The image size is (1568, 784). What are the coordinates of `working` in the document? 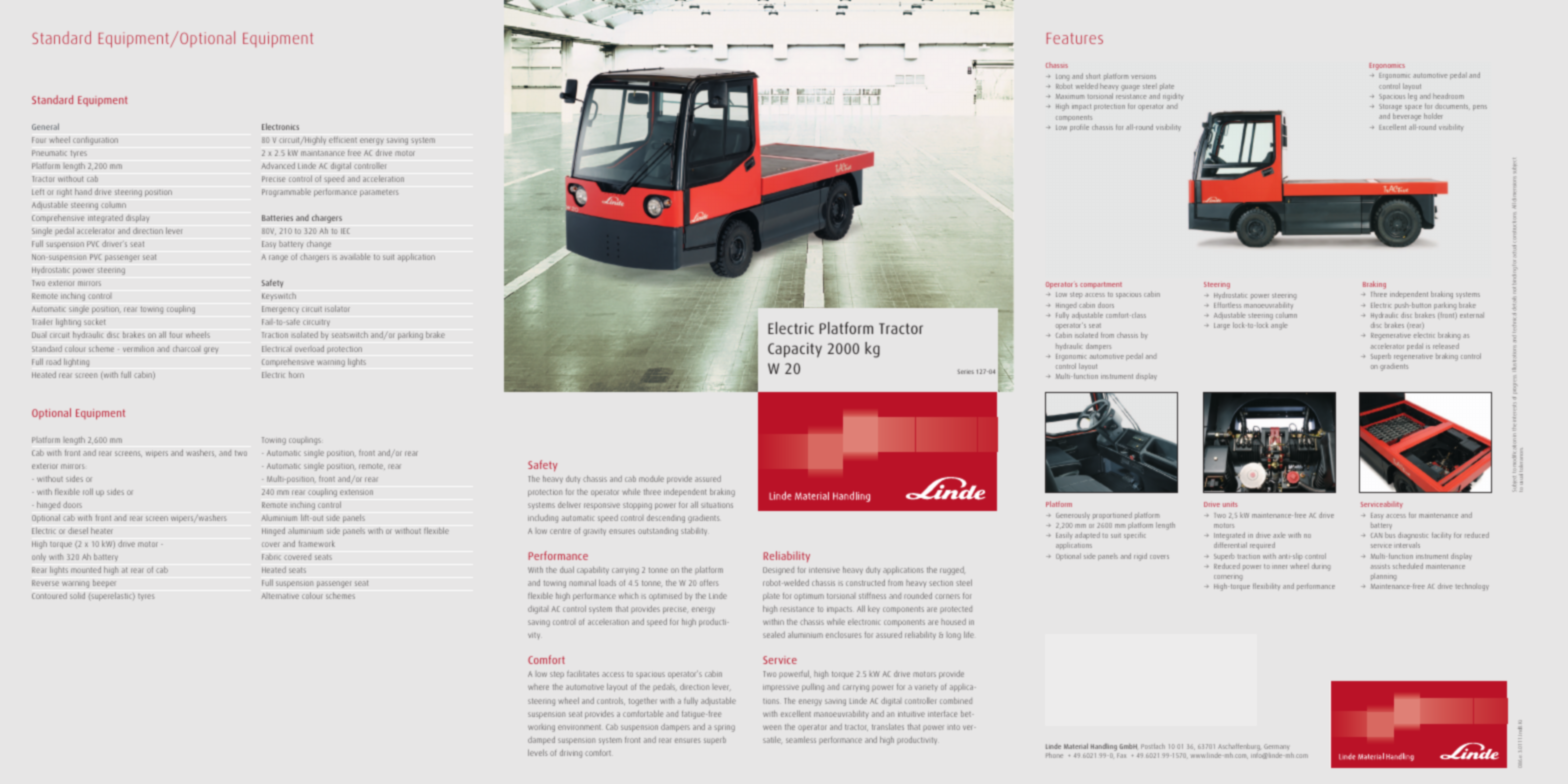 It's located at (541, 728).
